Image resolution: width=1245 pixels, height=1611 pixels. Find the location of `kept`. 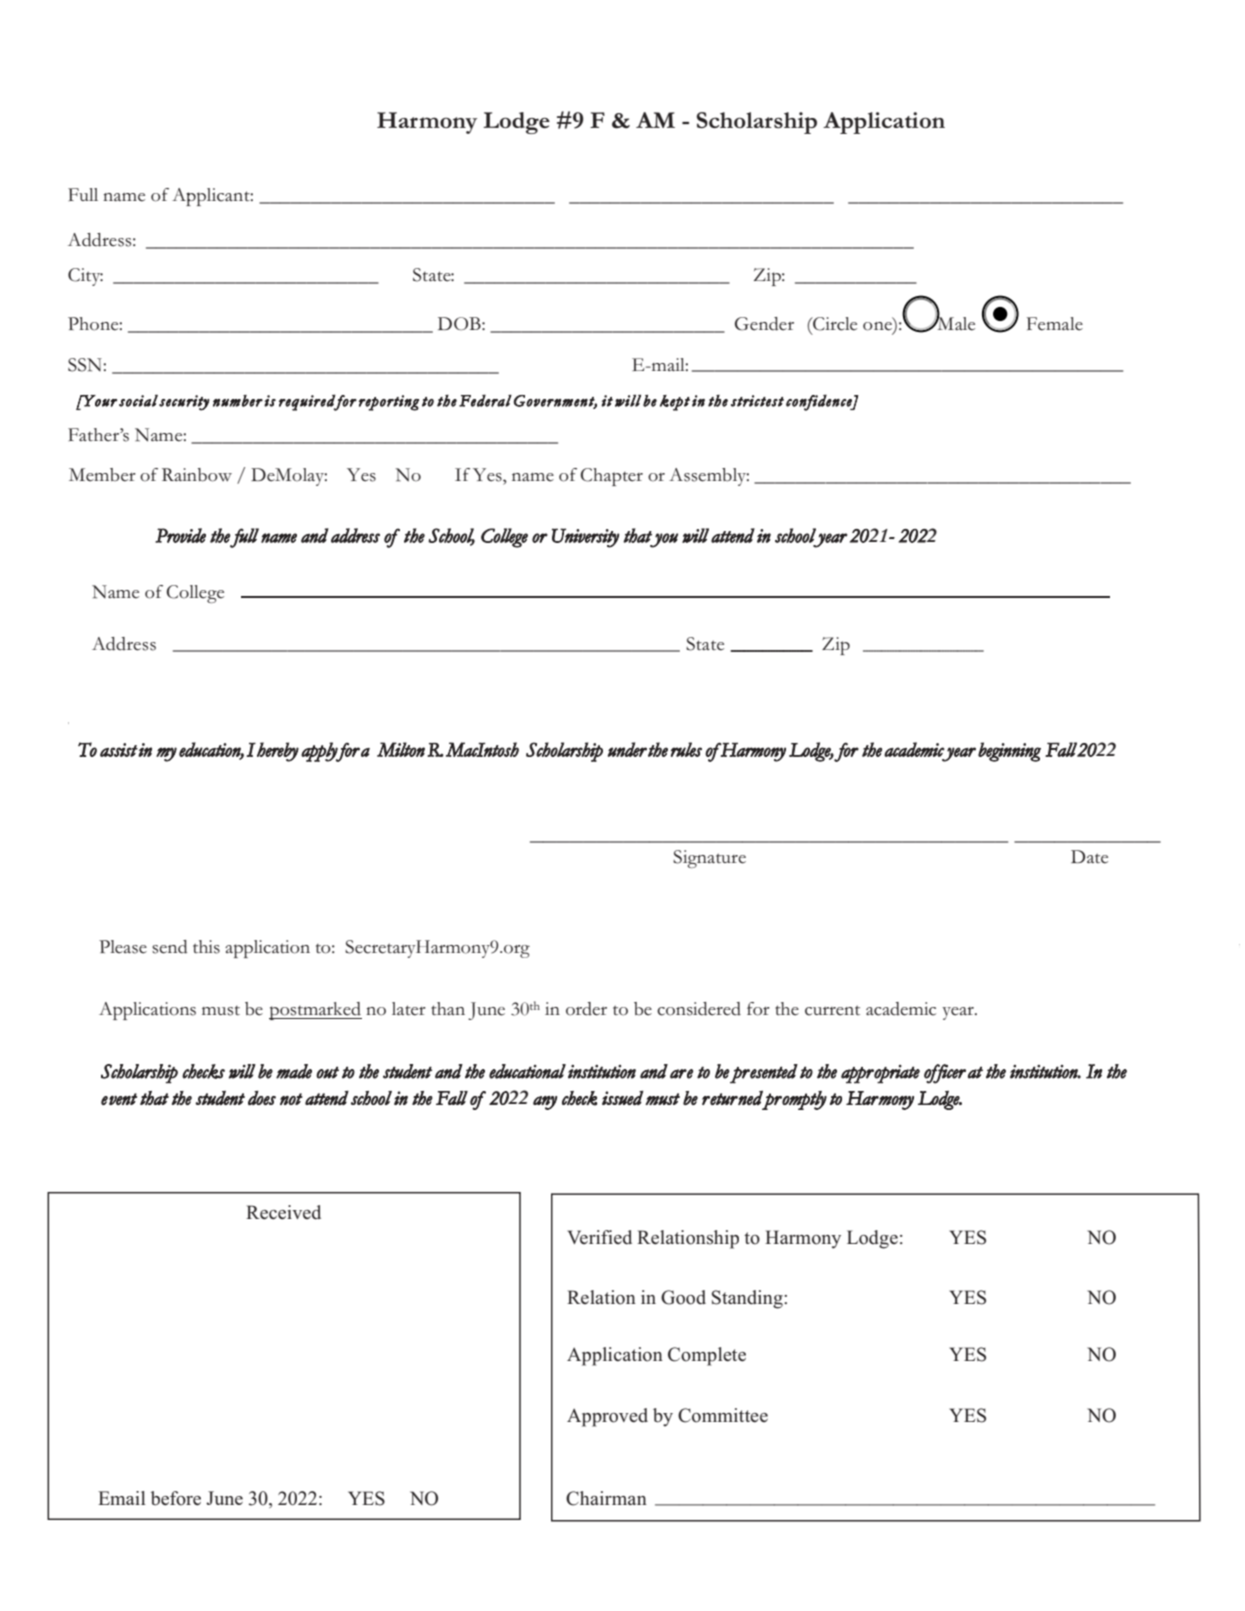

kept is located at coordinates (675, 403).
